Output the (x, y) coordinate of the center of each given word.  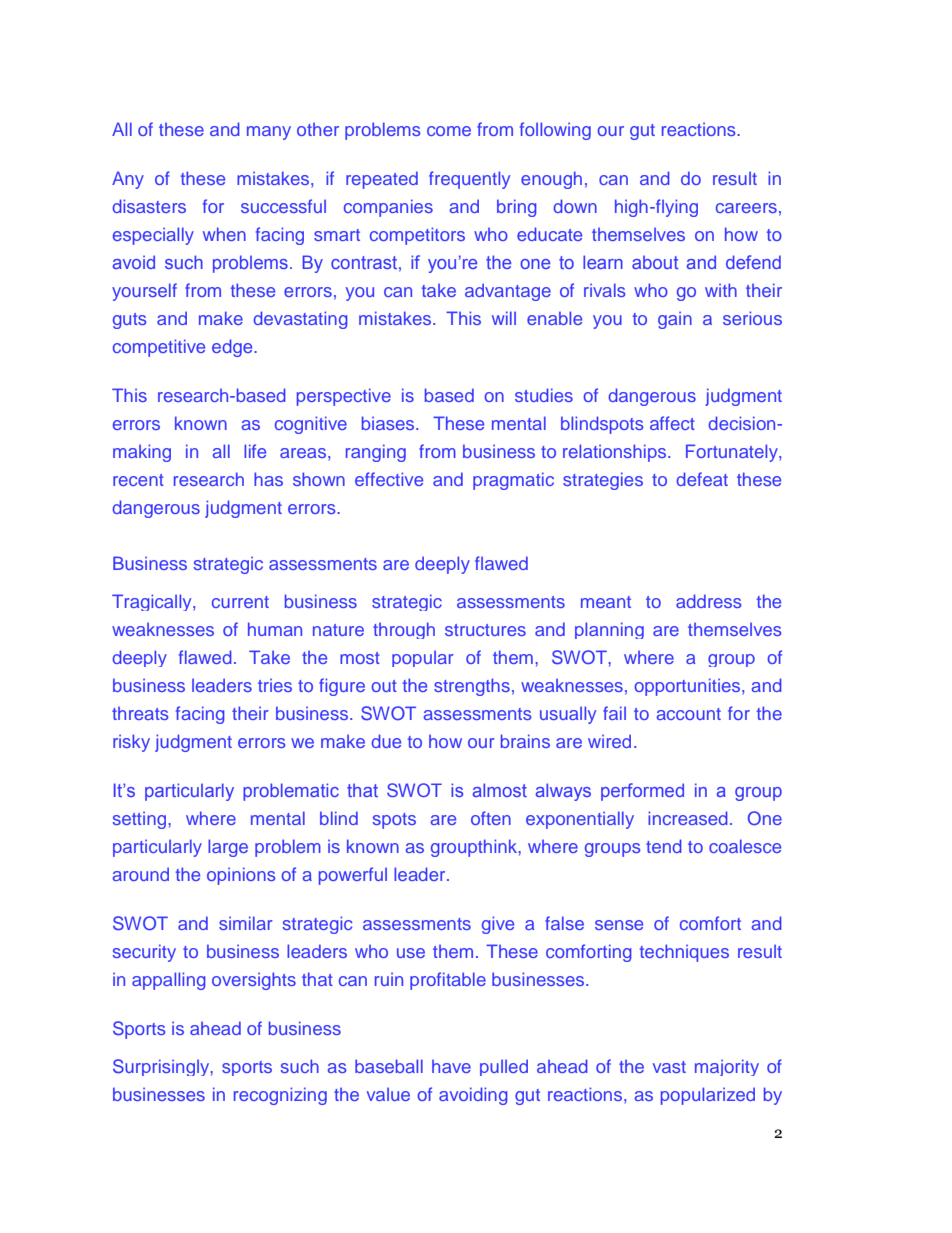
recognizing (280, 1096)
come (449, 131)
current (240, 602)
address (708, 601)
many (269, 133)
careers (746, 208)
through (404, 630)
